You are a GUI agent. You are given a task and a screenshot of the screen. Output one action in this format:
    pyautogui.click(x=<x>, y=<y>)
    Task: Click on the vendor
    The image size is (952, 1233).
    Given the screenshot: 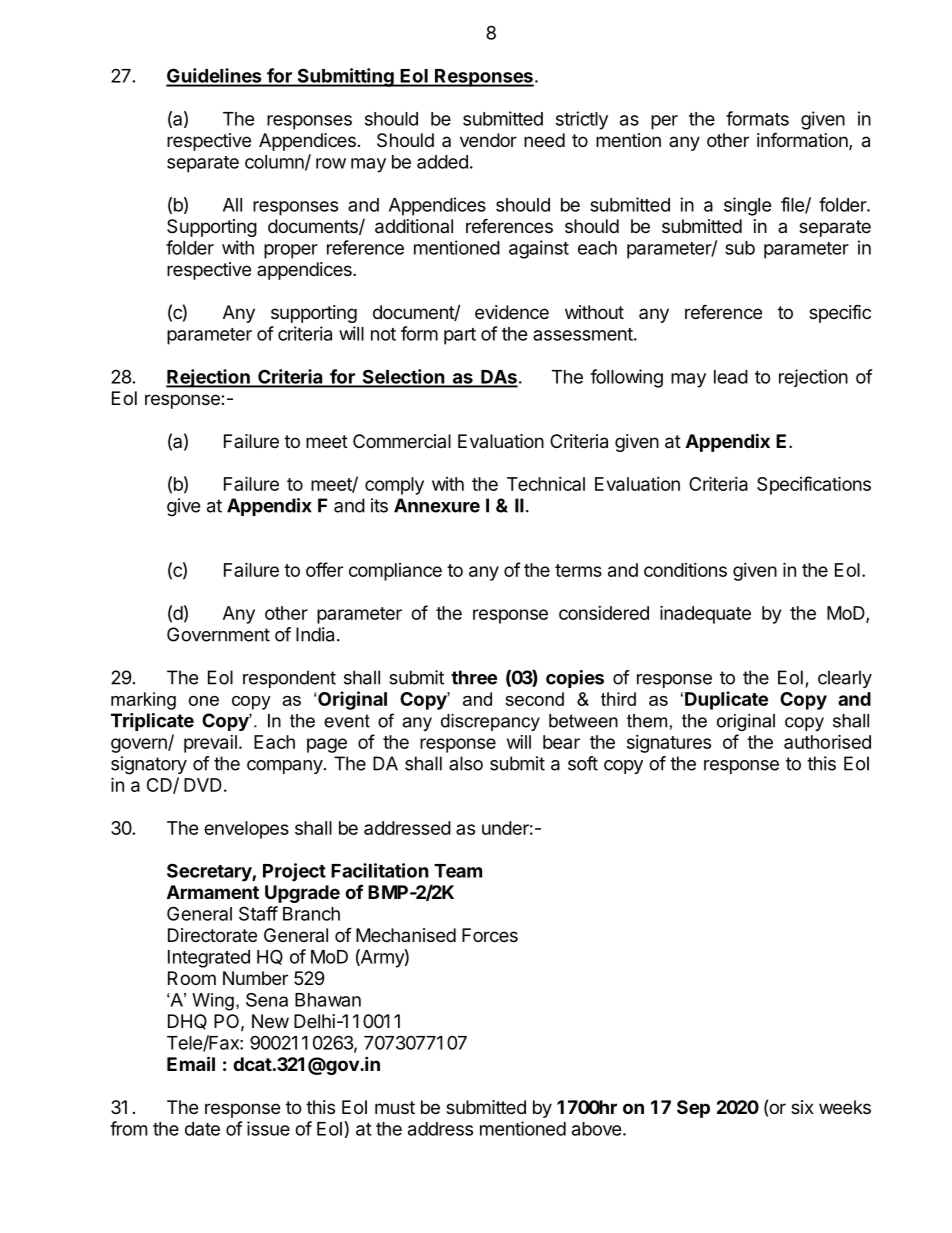 What is the action you would take?
    pyautogui.click(x=488, y=140)
